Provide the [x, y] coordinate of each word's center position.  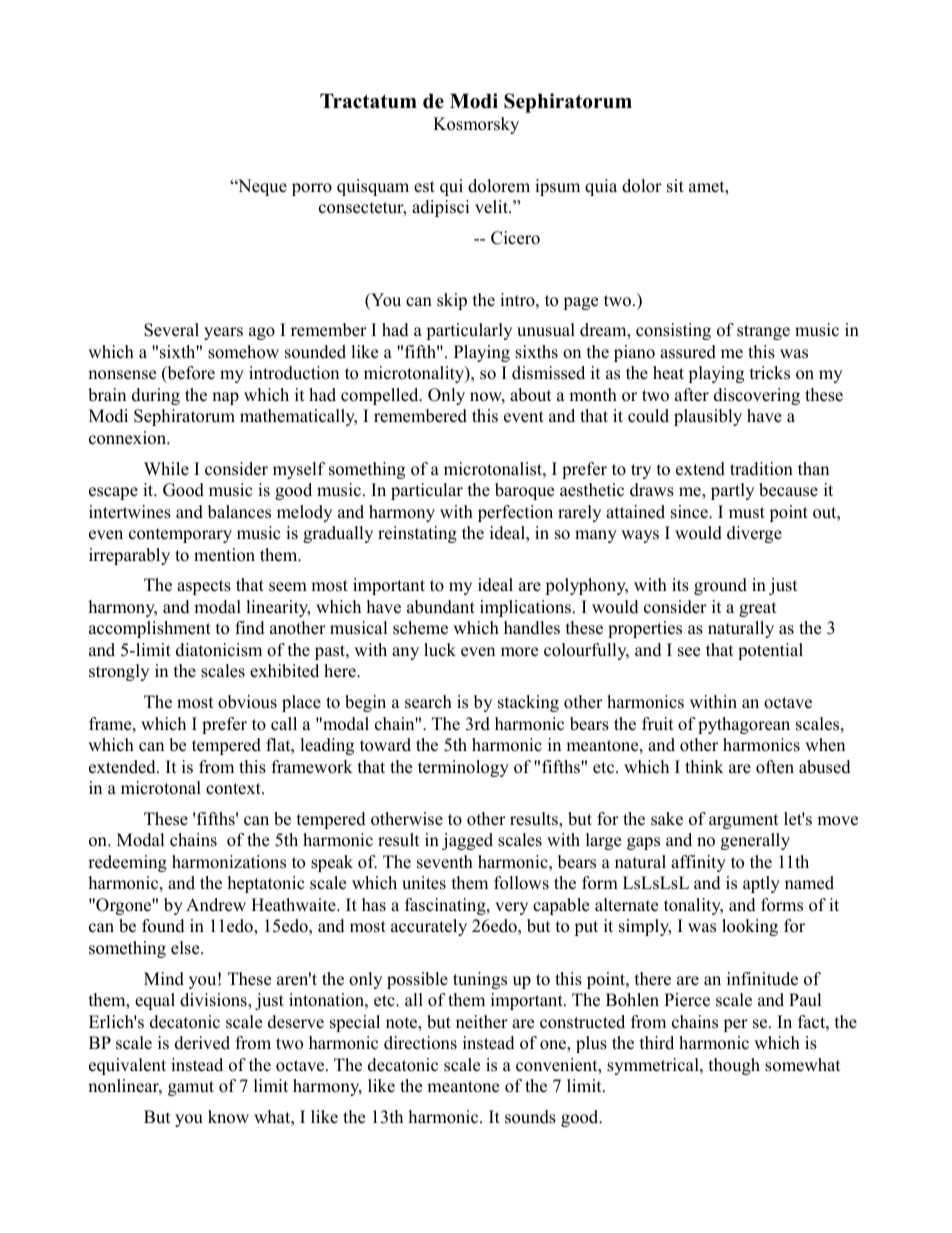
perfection [515, 513]
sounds [530, 1117]
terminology [463, 768]
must [747, 513]
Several [171, 330]
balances [239, 512]
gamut [191, 1088]
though [734, 1066]
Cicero [515, 238]
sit [675, 186]
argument [744, 821]
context [234, 789]
